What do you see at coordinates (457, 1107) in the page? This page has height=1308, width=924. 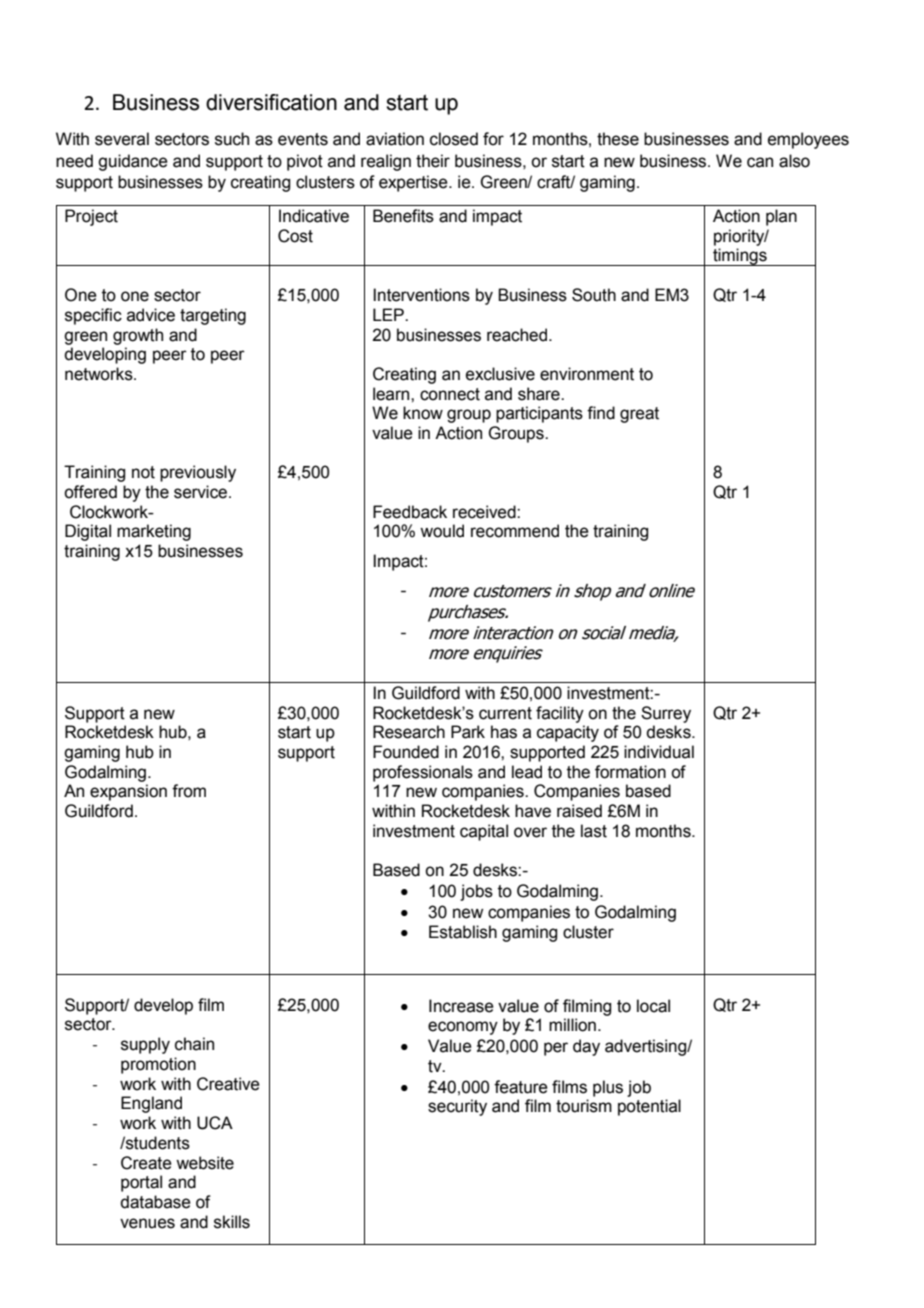 I see `security` at bounding box center [457, 1107].
